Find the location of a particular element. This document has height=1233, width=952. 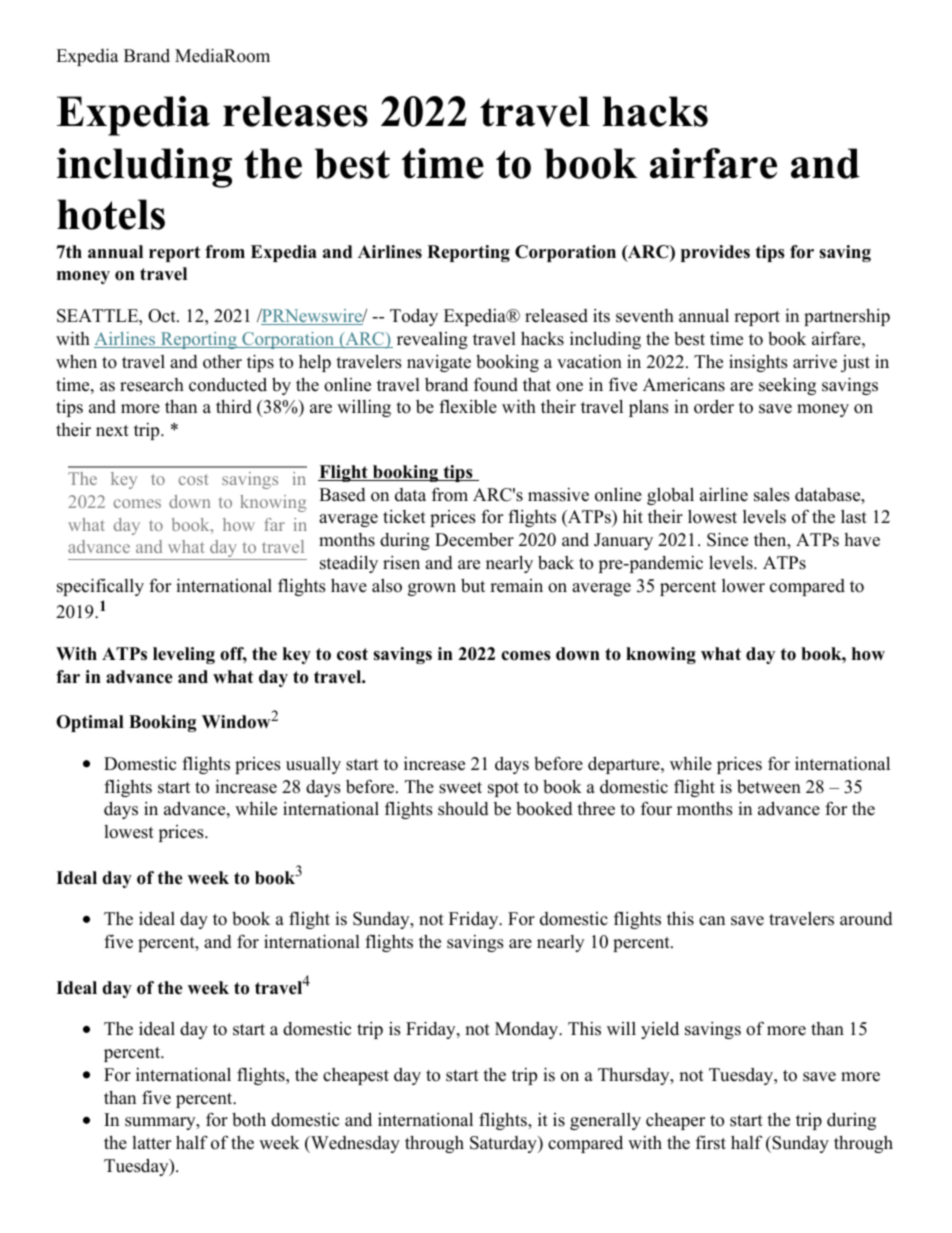

leveling is located at coordinates (184, 655).
